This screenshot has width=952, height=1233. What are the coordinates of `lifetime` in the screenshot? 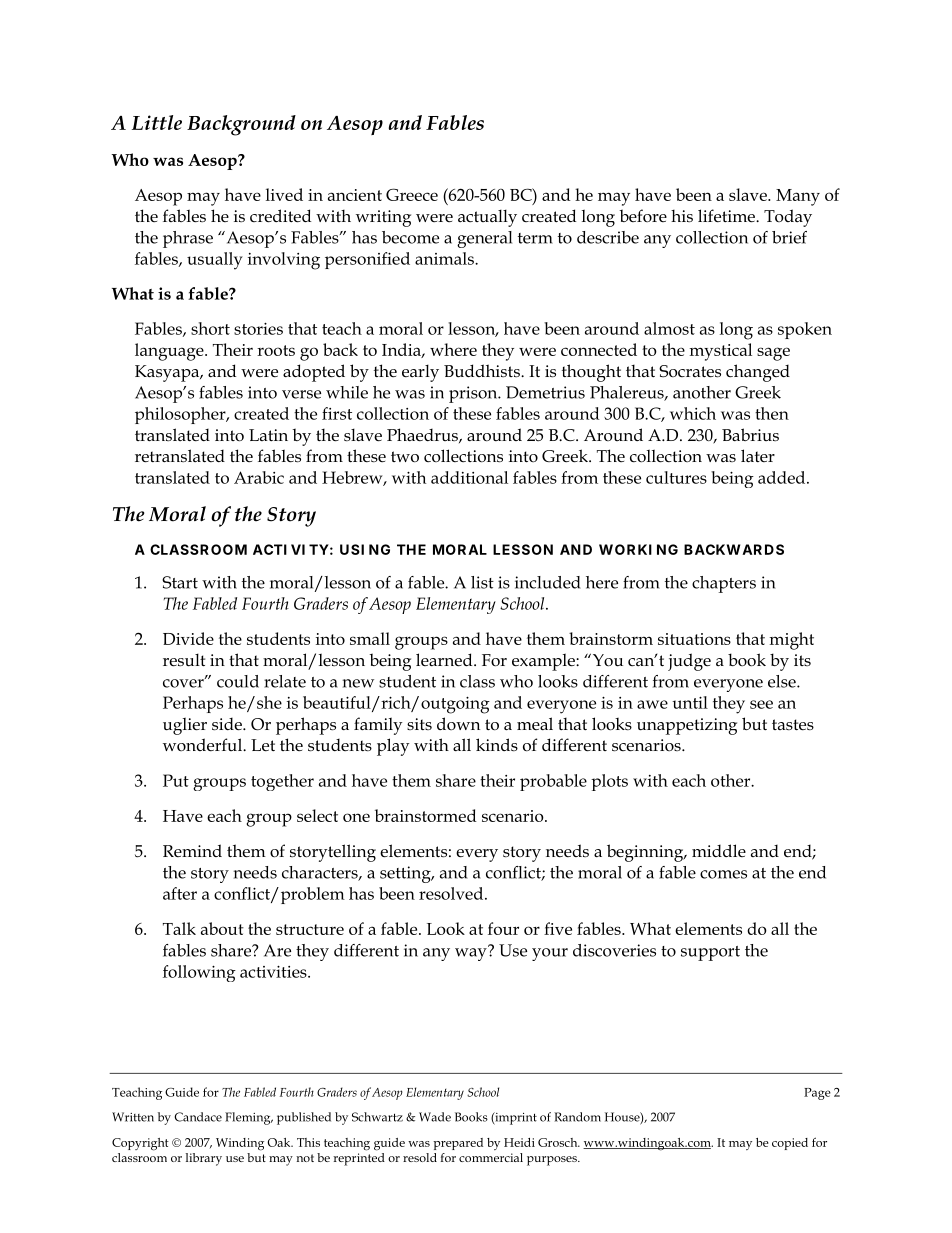 It's located at (728, 216).
